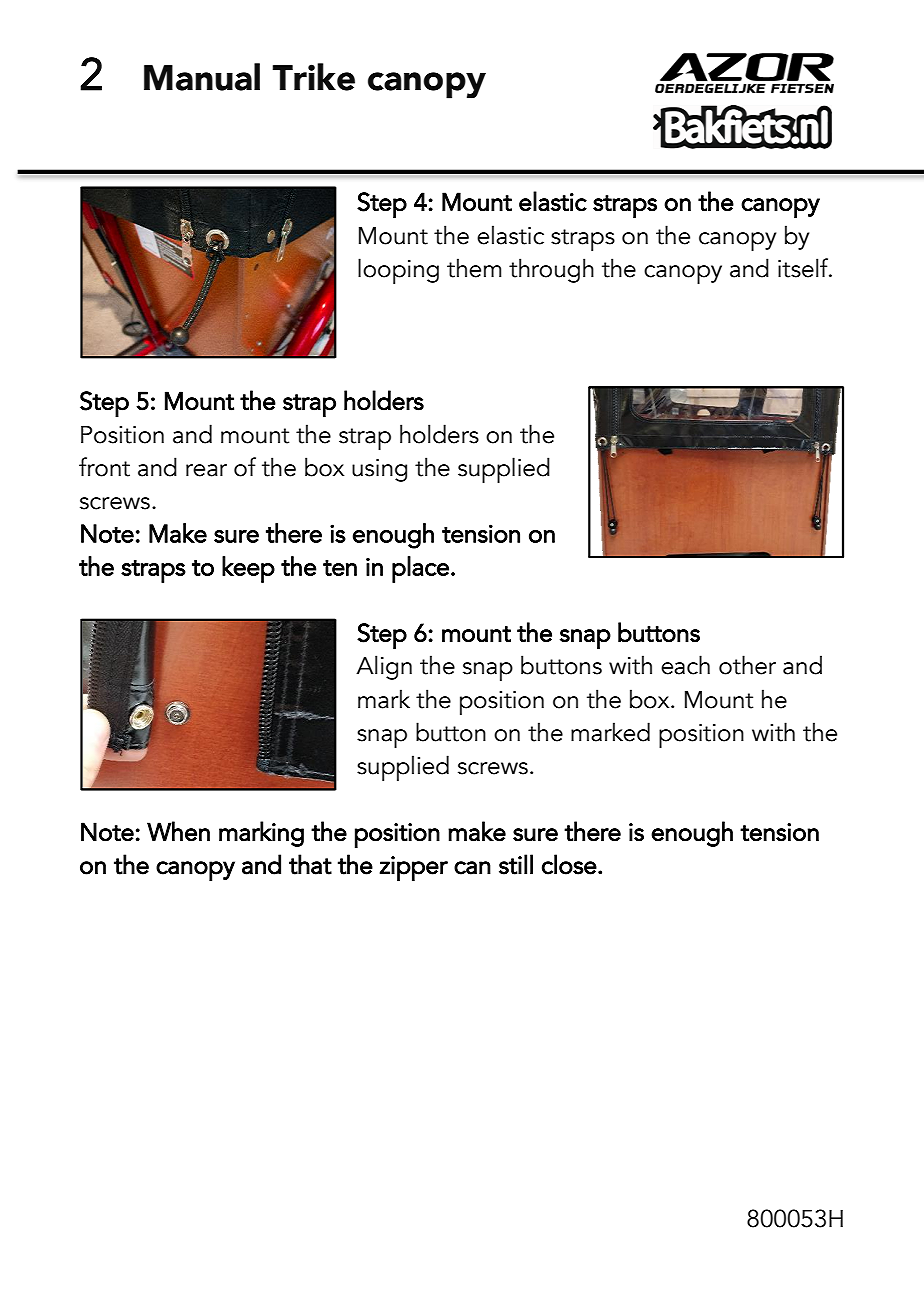 The image size is (924, 1313). I want to click on other, so click(747, 665).
